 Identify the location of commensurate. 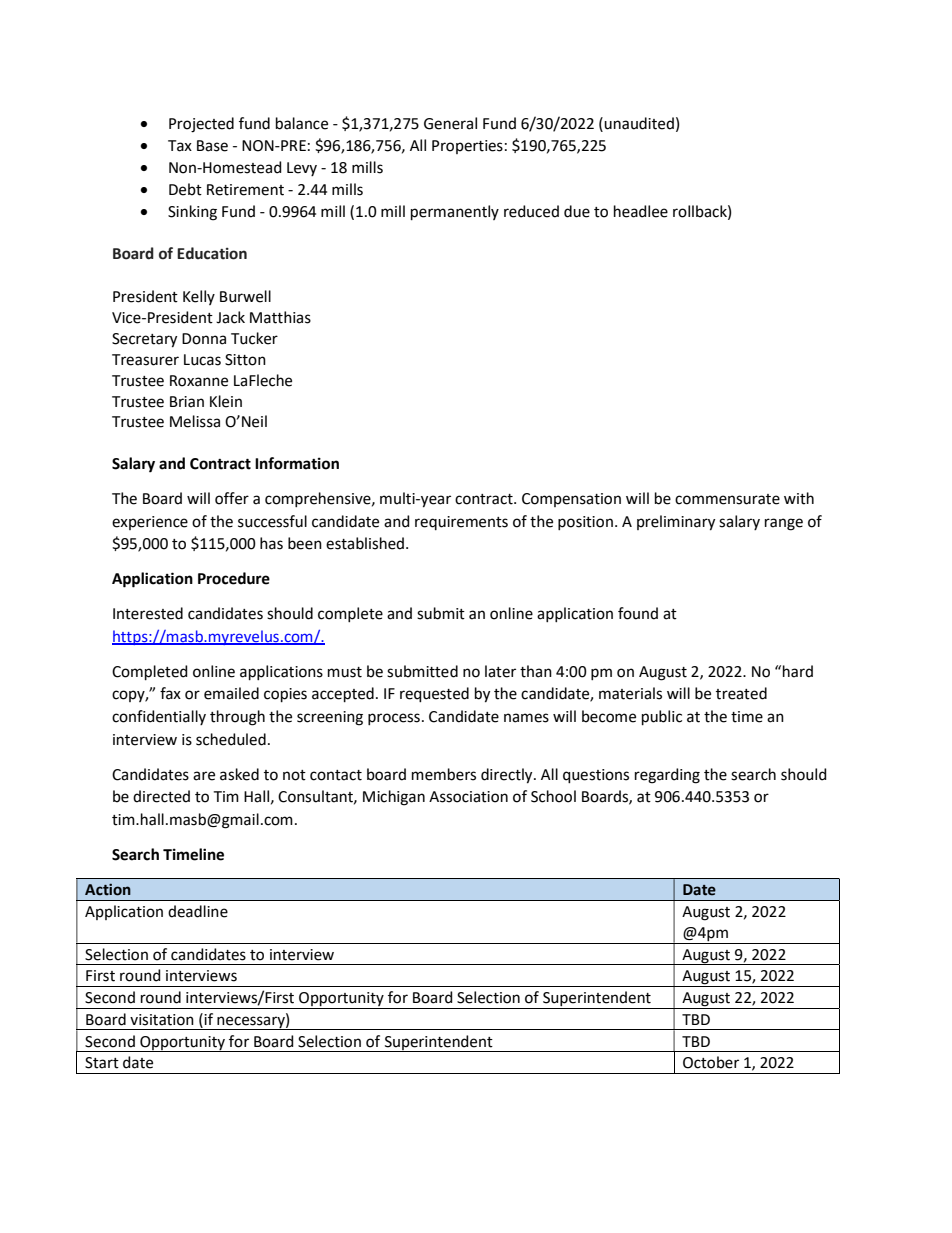
(727, 499).
